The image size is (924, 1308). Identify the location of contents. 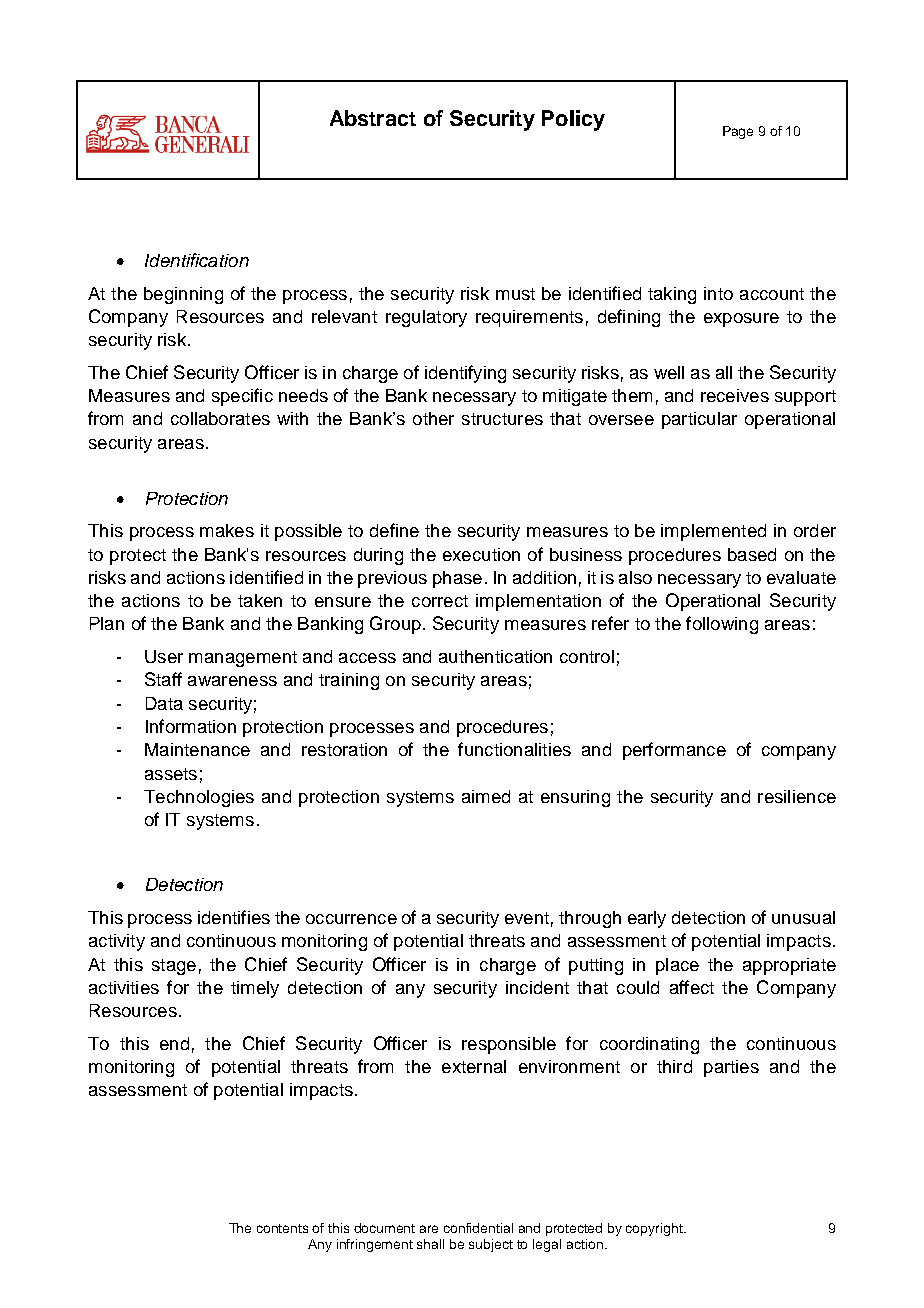
(282, 1228).
